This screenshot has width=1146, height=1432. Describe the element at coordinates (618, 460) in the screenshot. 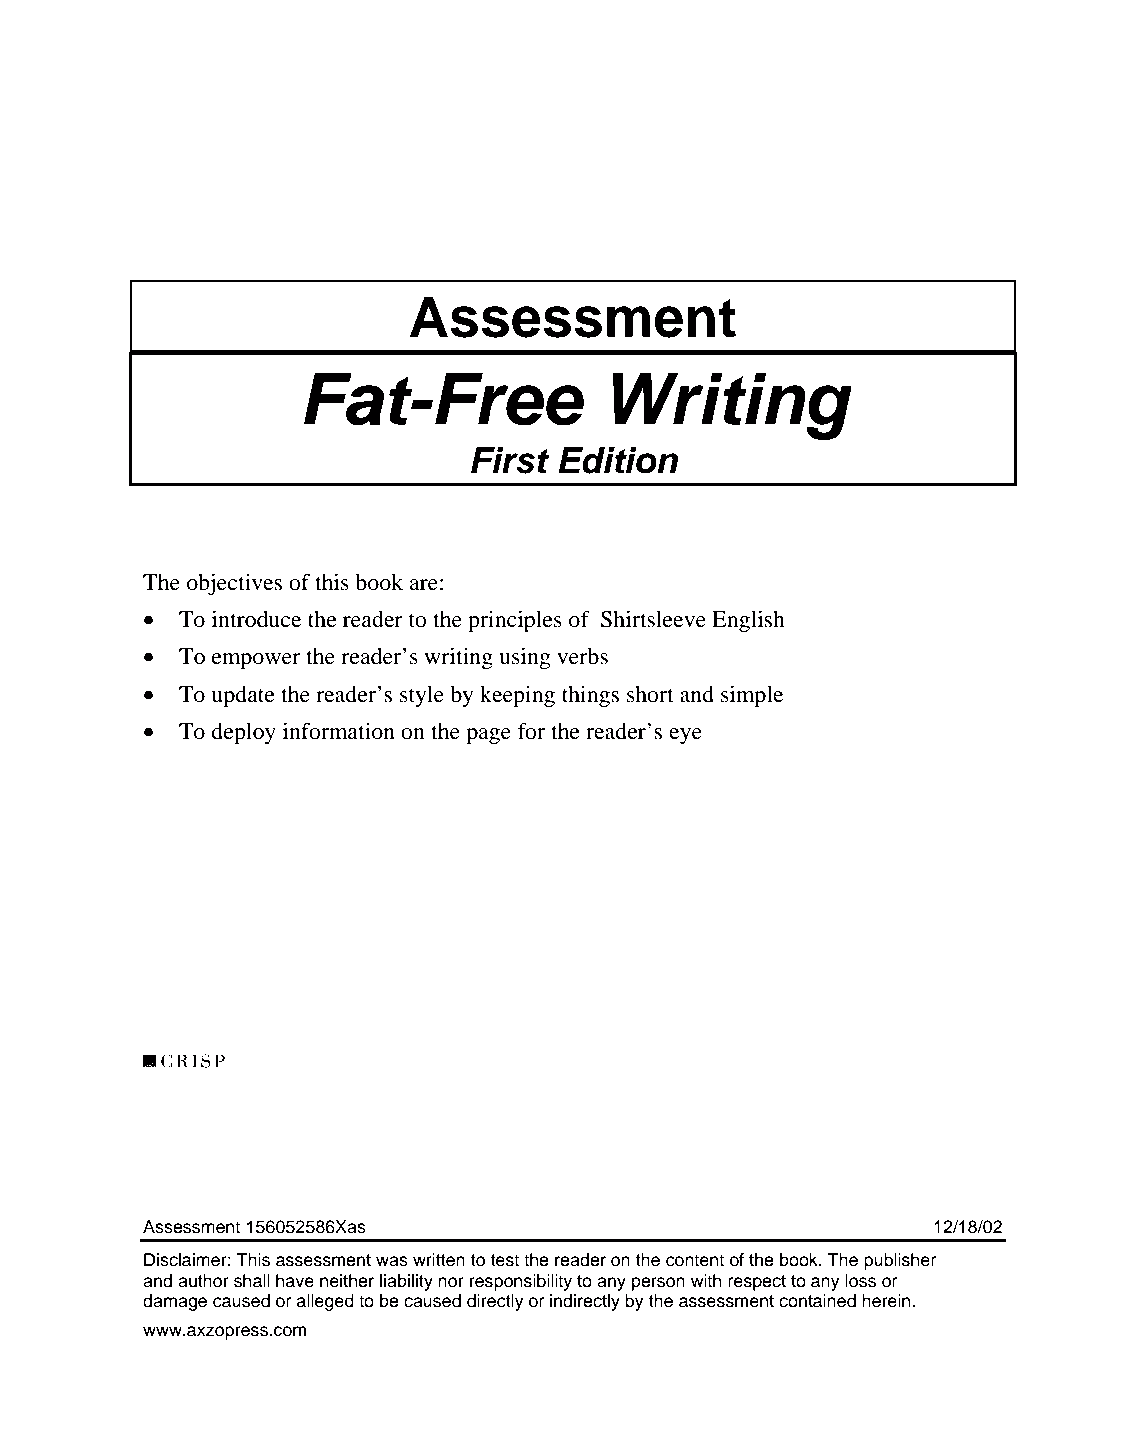

I see `Edition` at that location.
